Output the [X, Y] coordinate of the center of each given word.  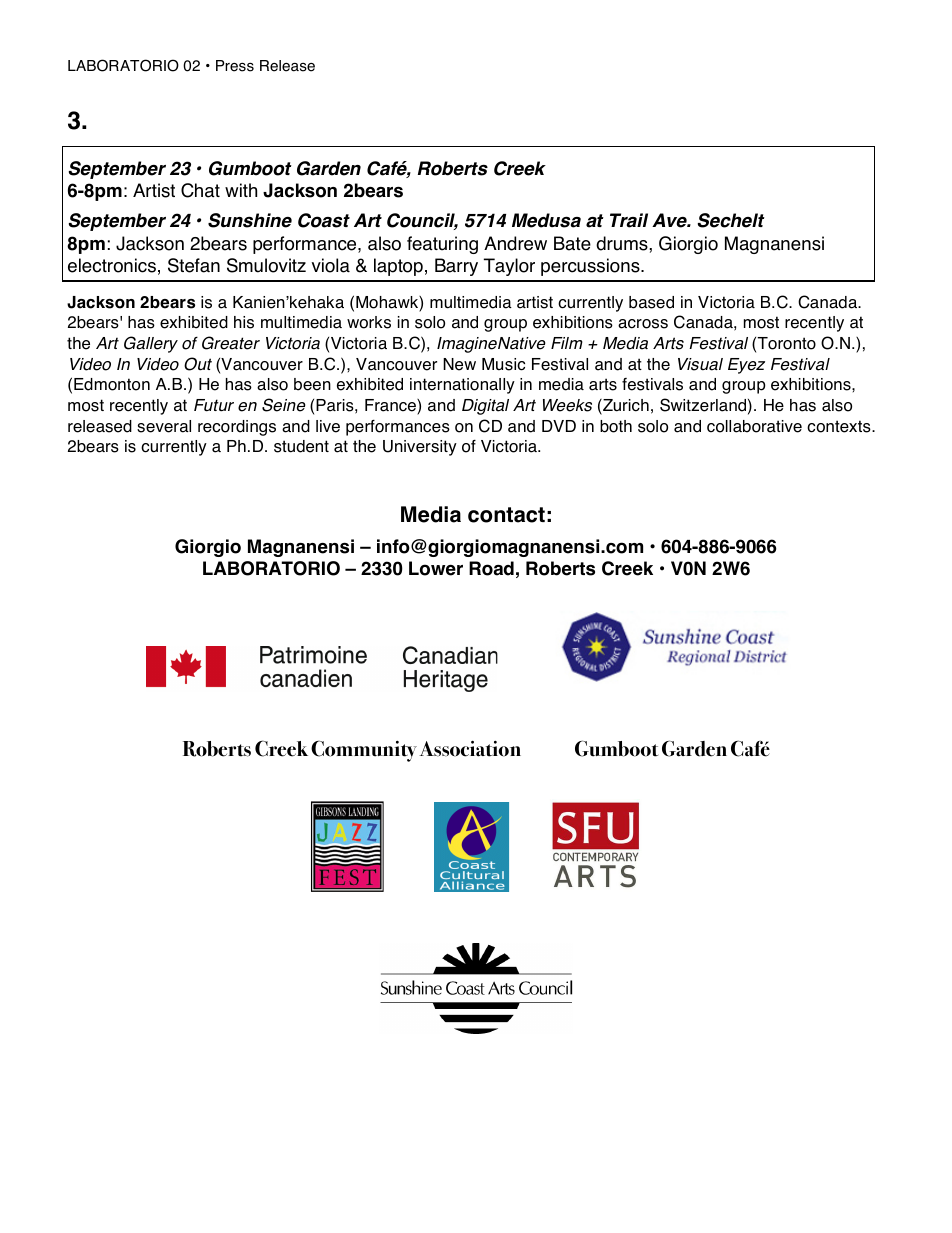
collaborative [754, 426]
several [164, 426]
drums [623, 243]
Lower [436, 568]
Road [491, 568]
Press [235, 66]
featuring [442, 245]
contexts [840, 426]
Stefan [194, 265]
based [651, 302]
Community [364, 751]
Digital [485, 407]
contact [506, 515]
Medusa [546, 220]
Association [470, 749]
